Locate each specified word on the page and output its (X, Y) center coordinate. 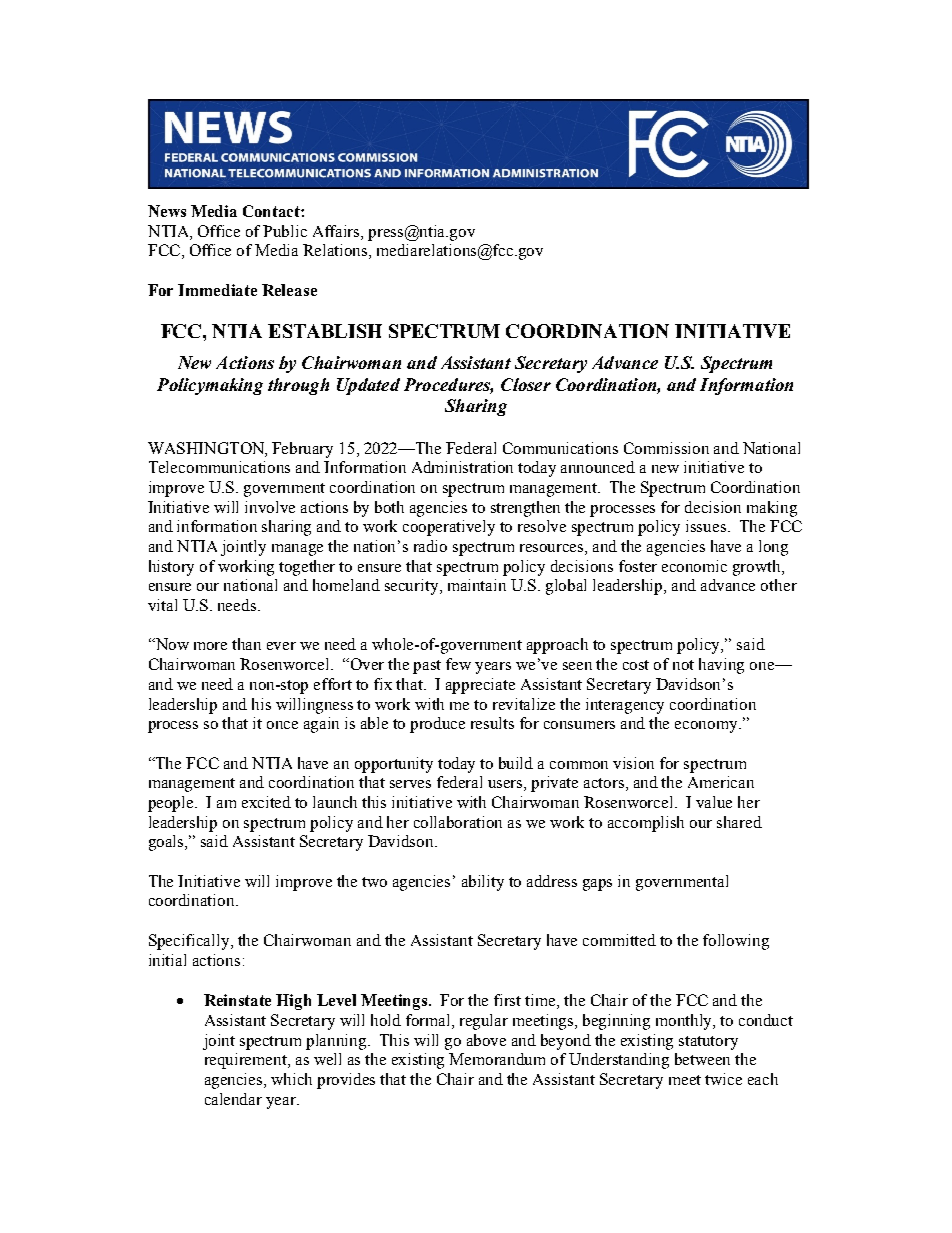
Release (289, 290)
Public (285, 231)
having (721, 666)
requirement (247, 1061)
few (458, 664)
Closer (526, 384)
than (246, 644)
